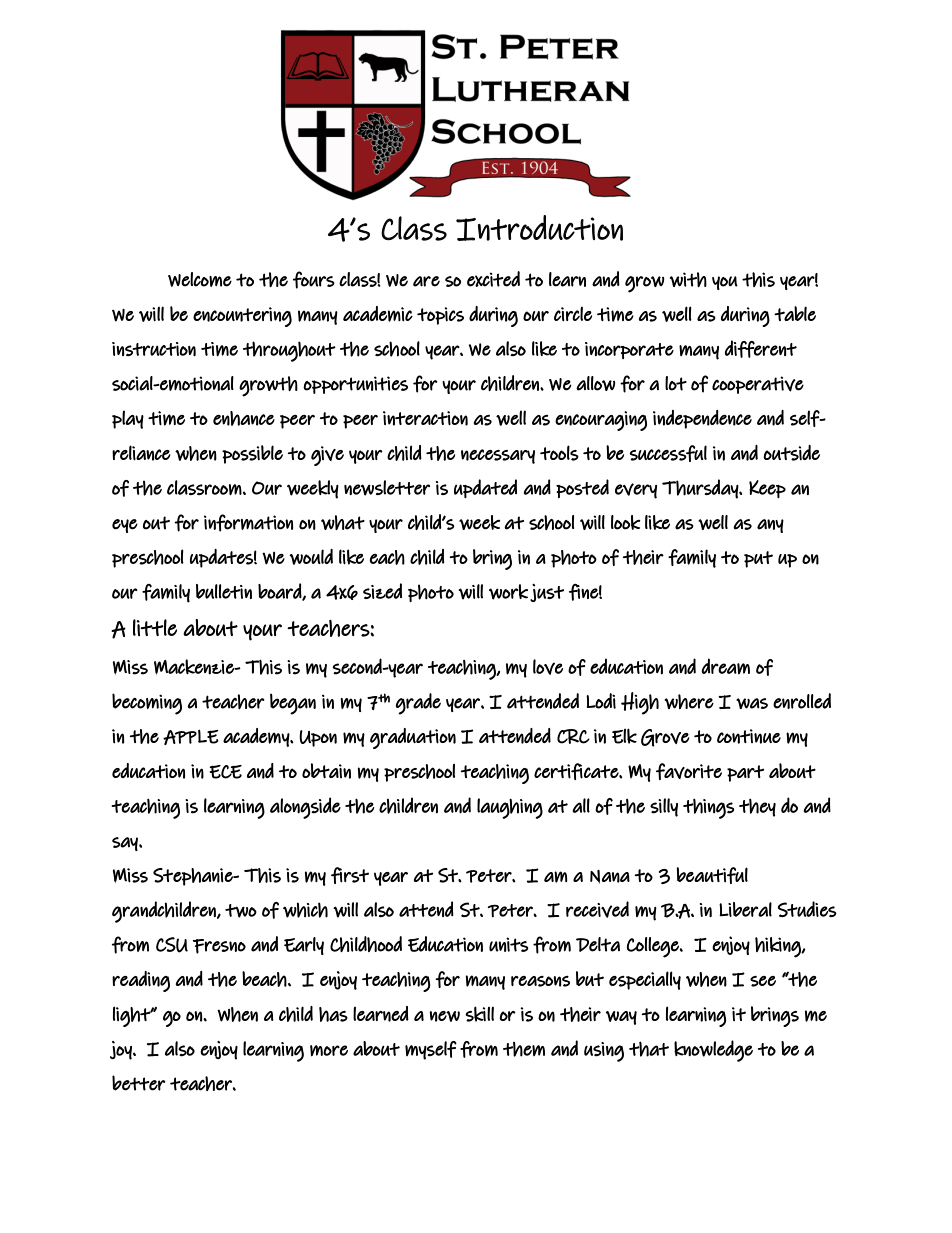  What do you see at coordinates (138, 1083) in the screenshot?
I see `better` at bounding box center [138, 1083].
